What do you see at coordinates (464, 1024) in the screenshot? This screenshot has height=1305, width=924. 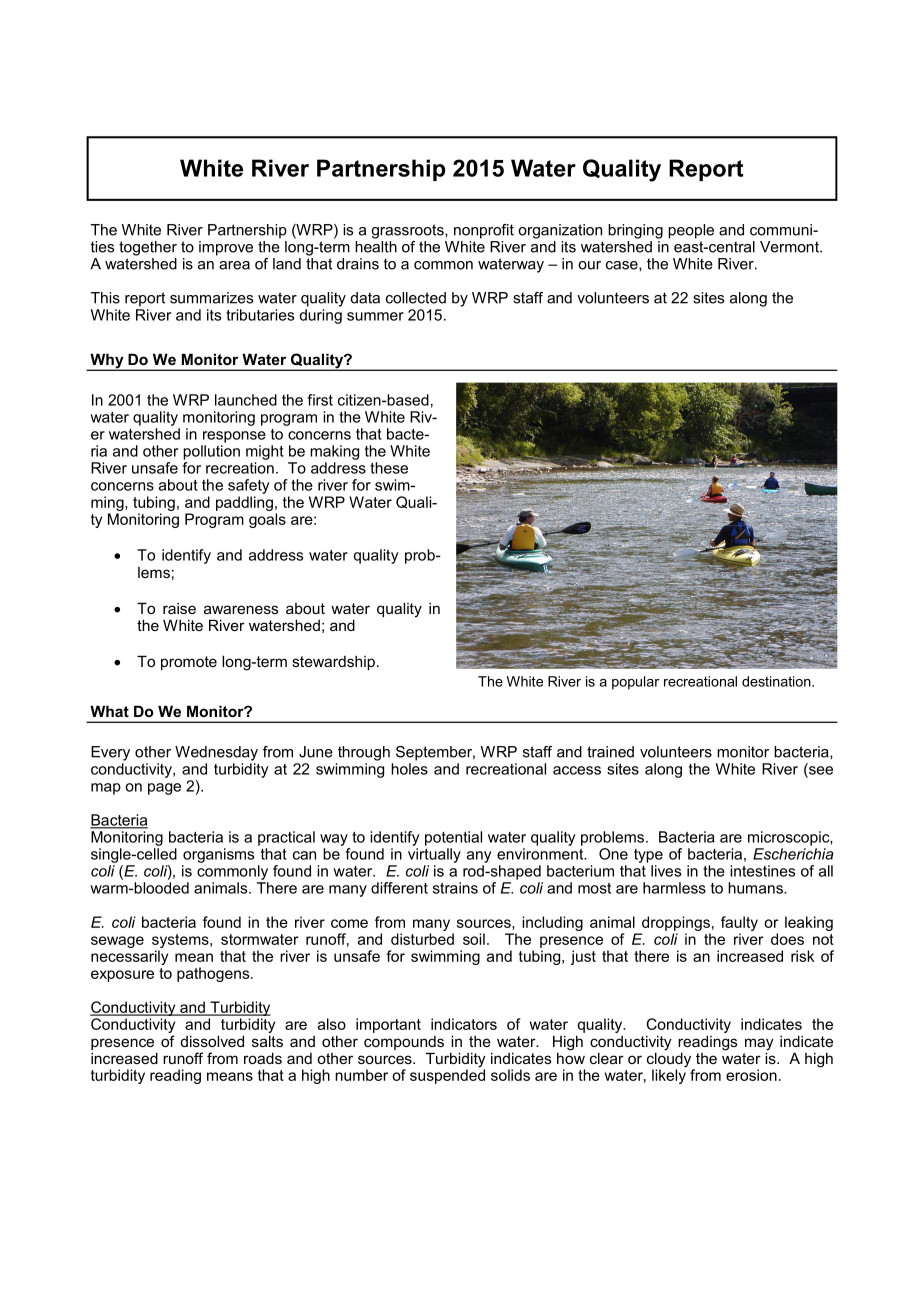 I see `indicators` at bounding box center [464, 1024].
